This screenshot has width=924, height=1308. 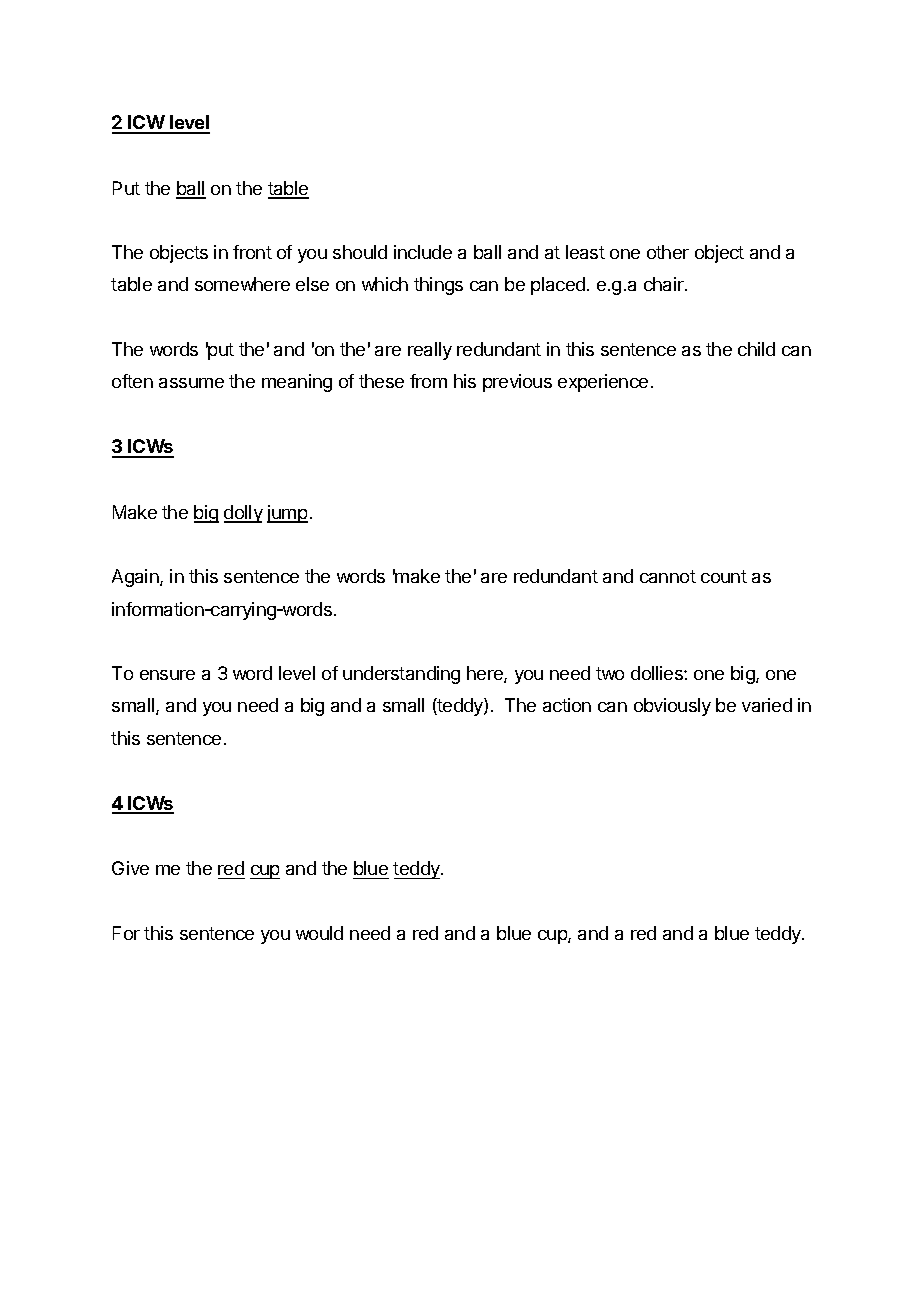 What do you see at coordinates (668, 576) in the screenshot?
I see `cannot` at bounding box center [668, 576].
